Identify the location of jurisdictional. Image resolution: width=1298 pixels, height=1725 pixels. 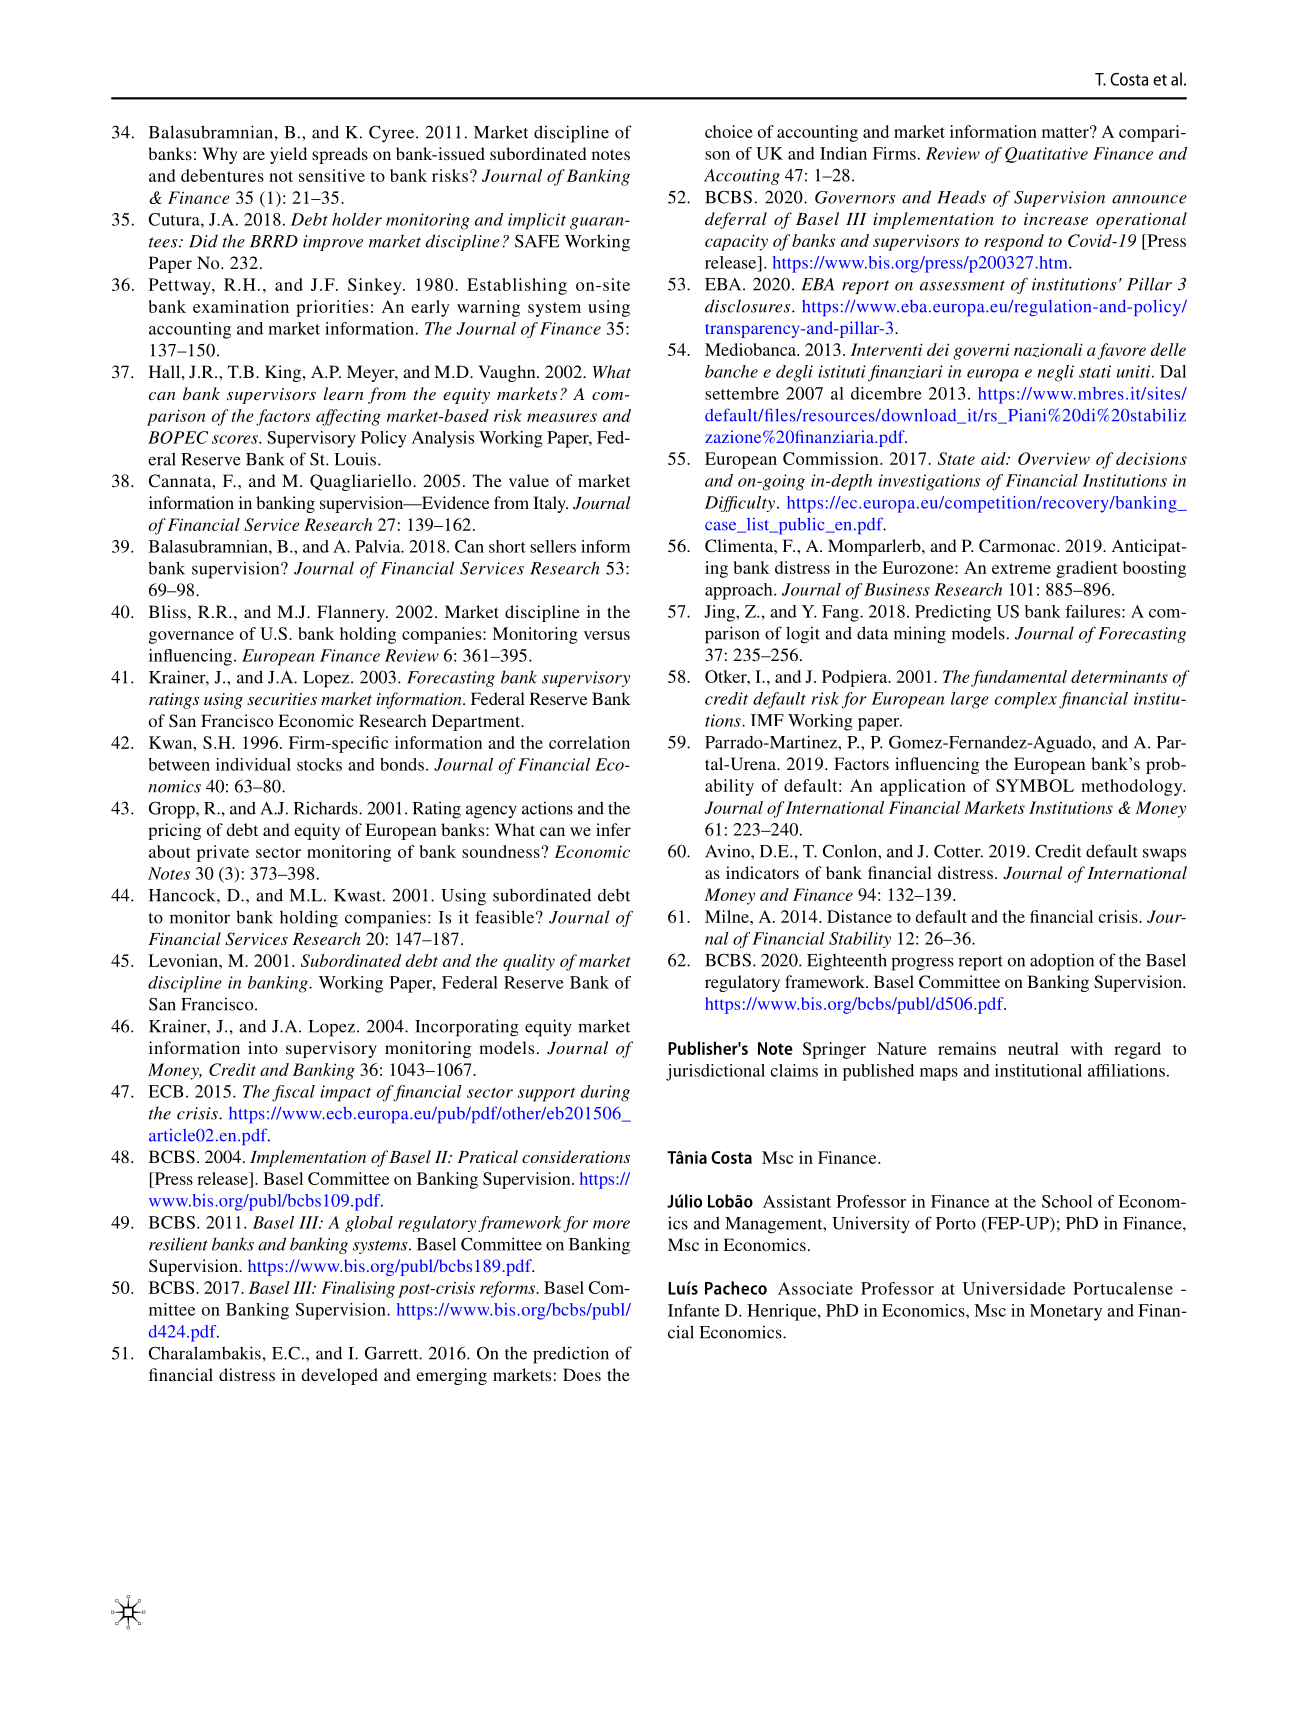
(715, 1072).
